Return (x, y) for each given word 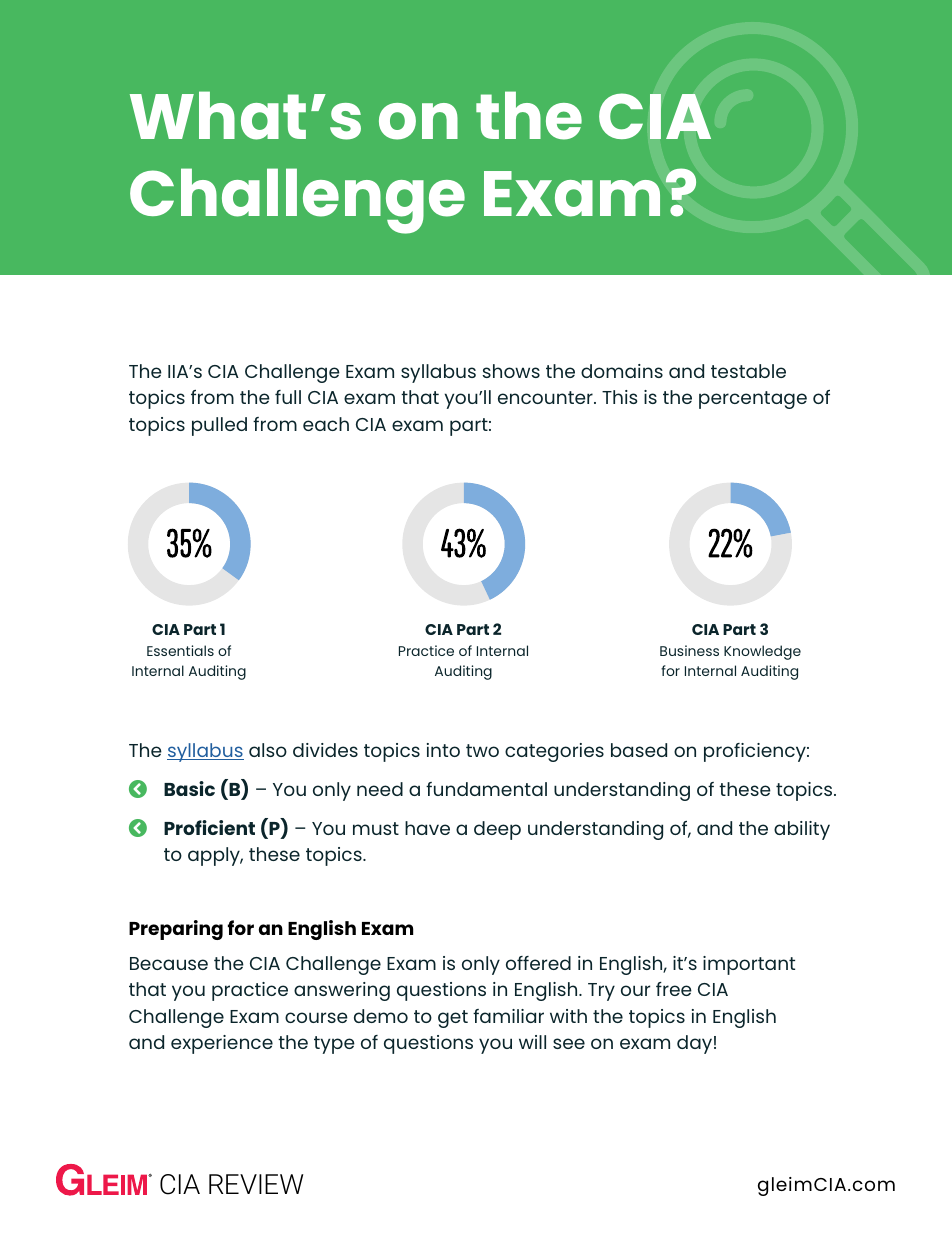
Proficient (209, 827)
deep (497, 830)
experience (222, 1044)
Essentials (180, 650)
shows (511, 371)
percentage (753, 400)
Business (689, 650)
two (482, 750)
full (288, 397)
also (268, 750)
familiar (508, 1016)
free (674, 989)
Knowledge (762, 652)
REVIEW (256, 1184)
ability (802, 830)
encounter (546, 397)
